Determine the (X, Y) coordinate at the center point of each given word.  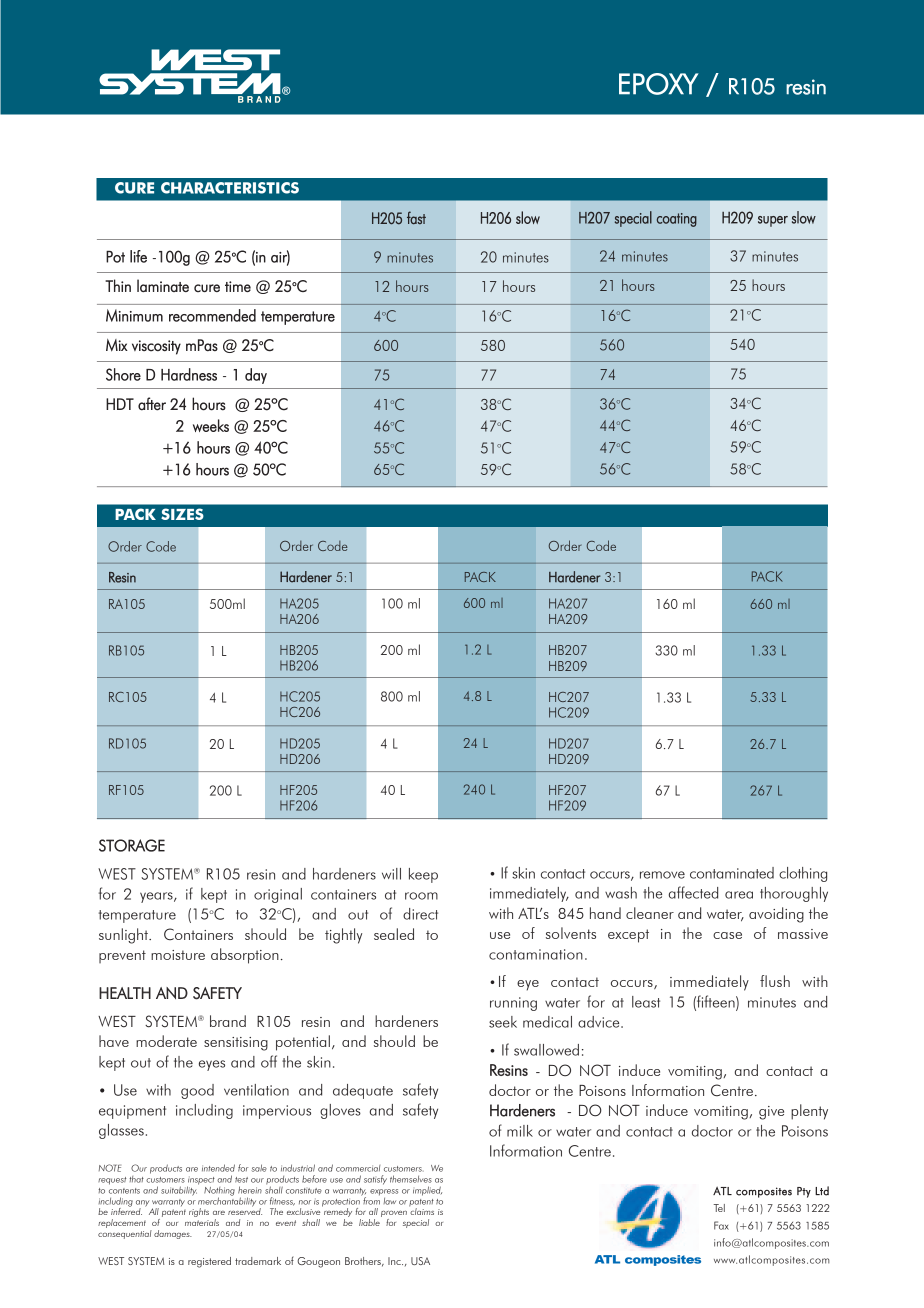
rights (199, 1212)
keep (423, 875)
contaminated (732, 873)
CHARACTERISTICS (230, 188)
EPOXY (659, 84)
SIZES (182, 514)
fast (416, 218)
